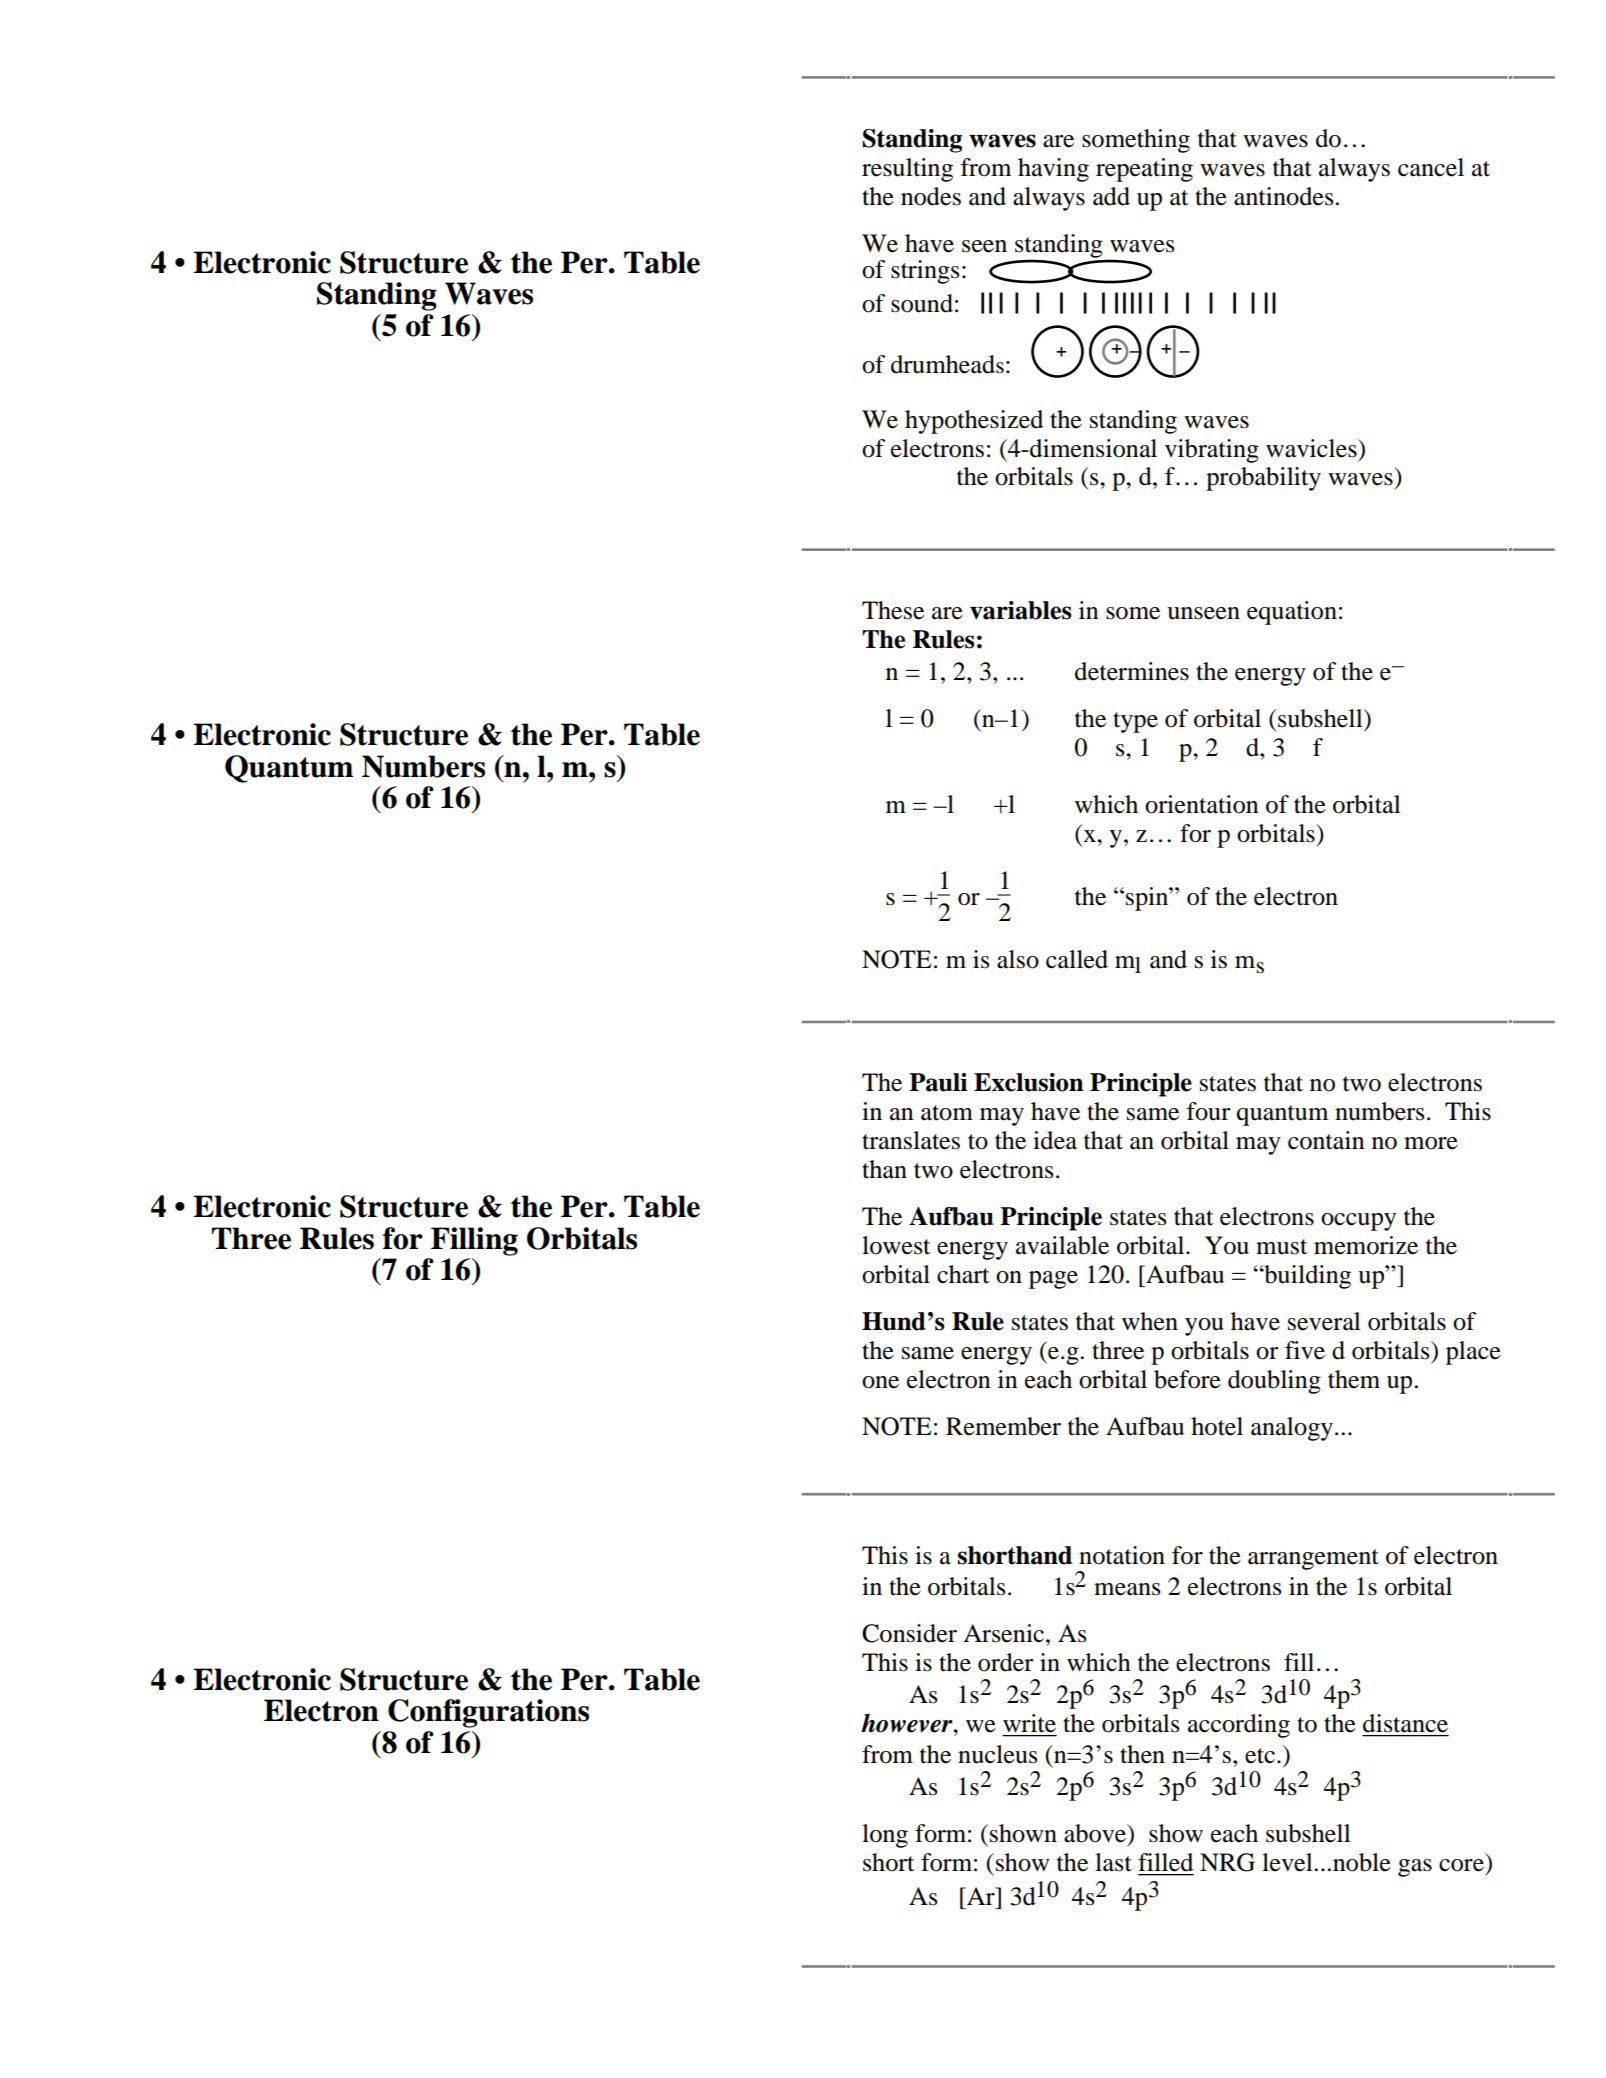  Describe the element at coordinates (911, 1140) in the page. I see `translates` at that location.
